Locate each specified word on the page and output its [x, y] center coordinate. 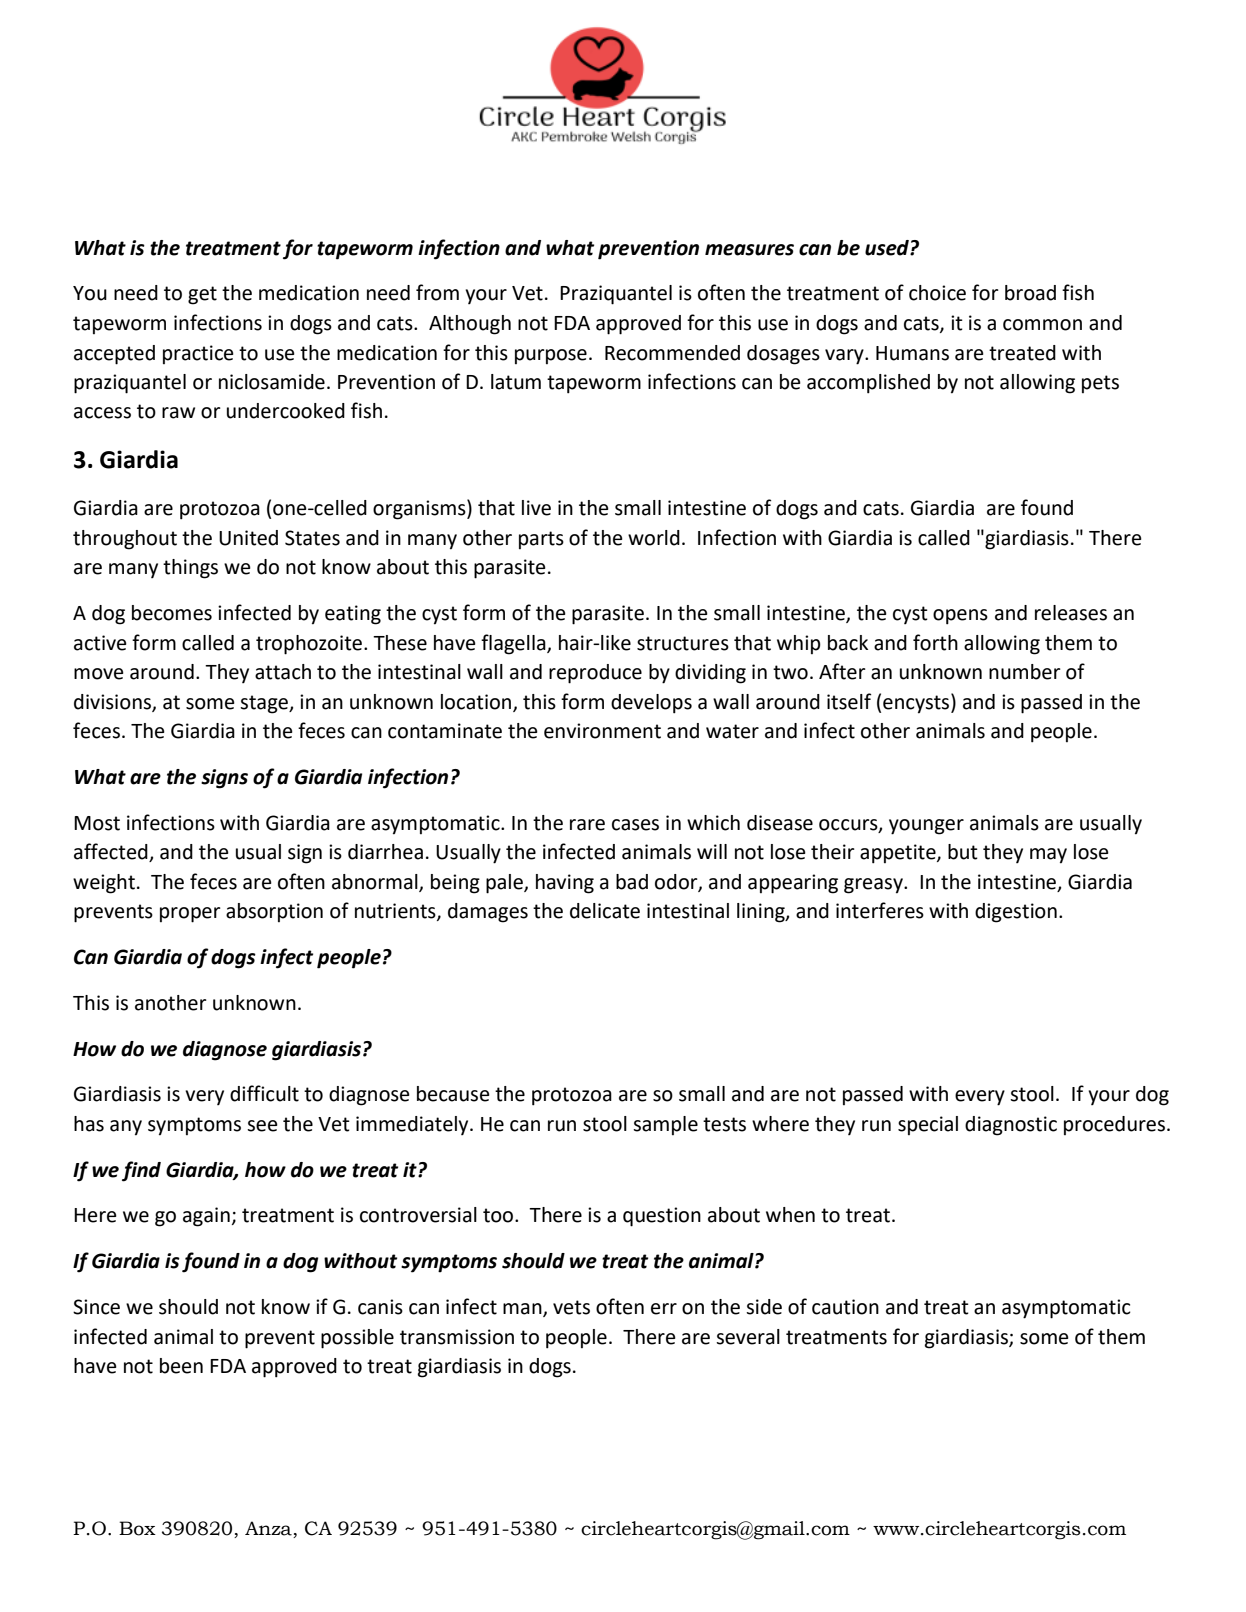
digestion [1016, 913]
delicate [605, 911]
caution [845, 1307]
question [662, 1217]
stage [265, 704]
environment [602, 731]
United [248, 538]
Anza [268, 1528]
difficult [264, 1093]
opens [960, 617]
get [202, 295]
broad [1030, 293]
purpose [551, 356]
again [206, 1217]
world [654, 538]
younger [926, 827]
